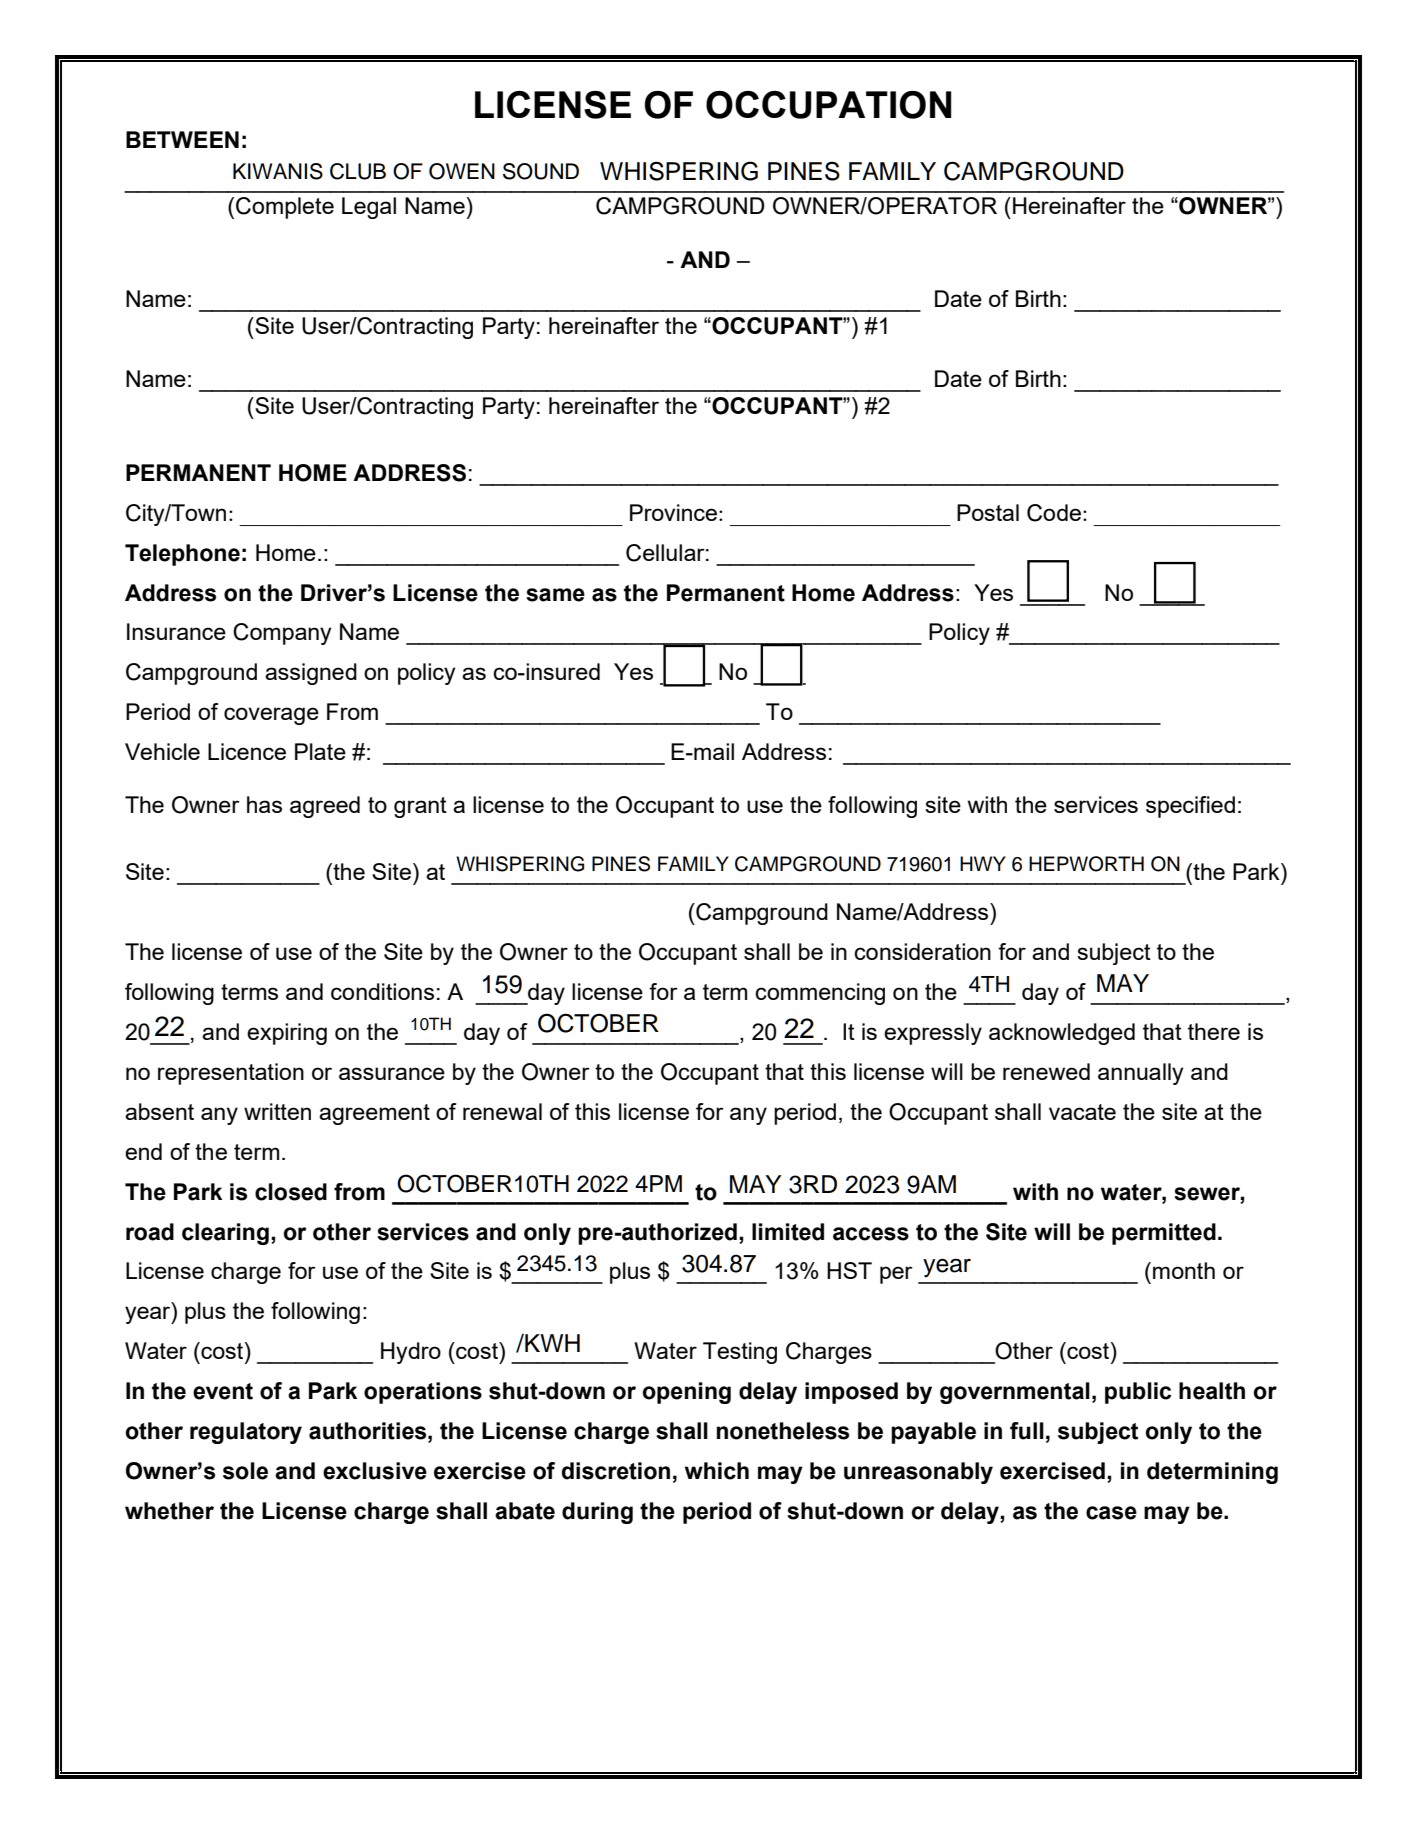 The image size is (1417, 1834). I want to click on Province, so click(673, 512).
